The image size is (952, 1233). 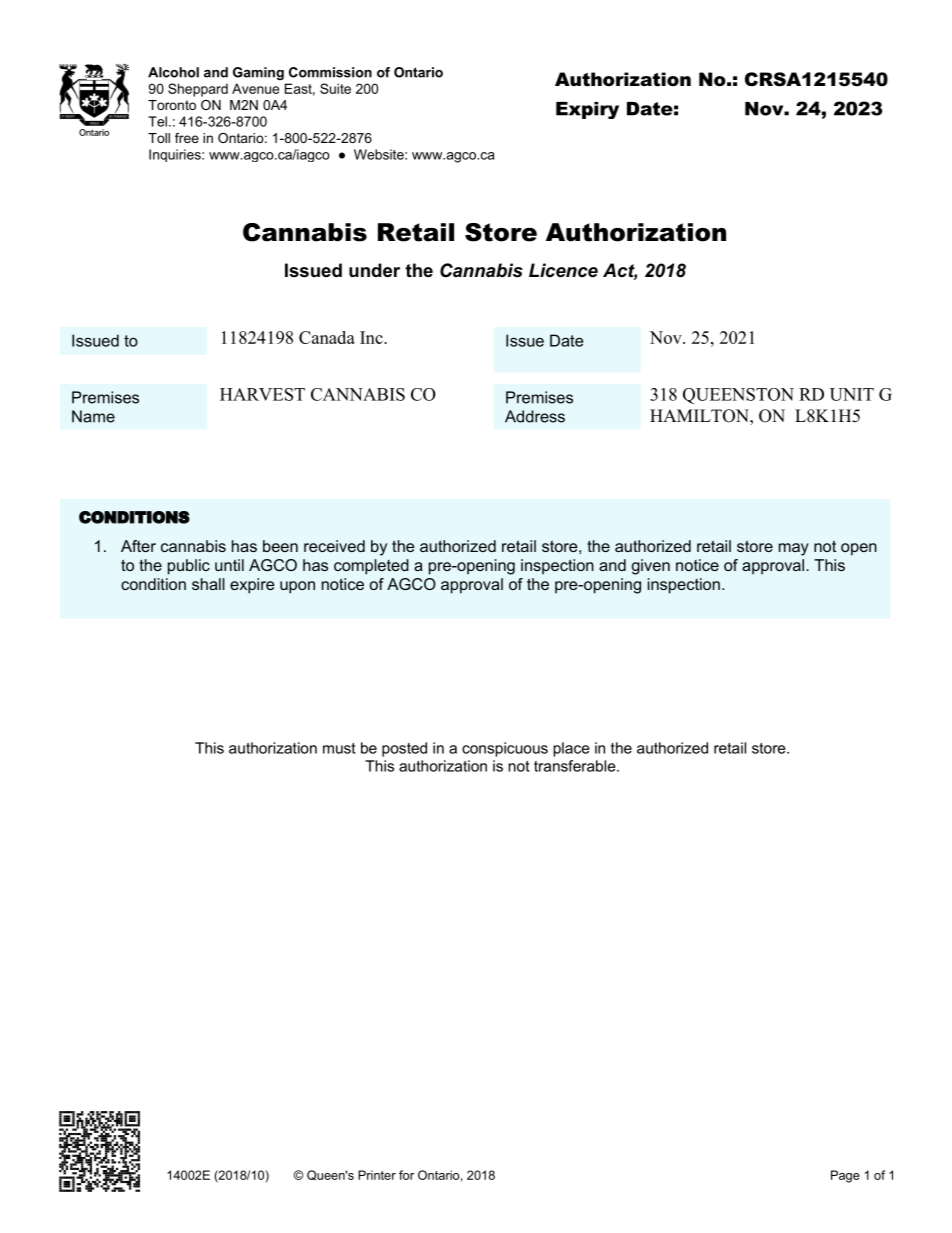 I want to click on may, so click(x=794, y=549).
